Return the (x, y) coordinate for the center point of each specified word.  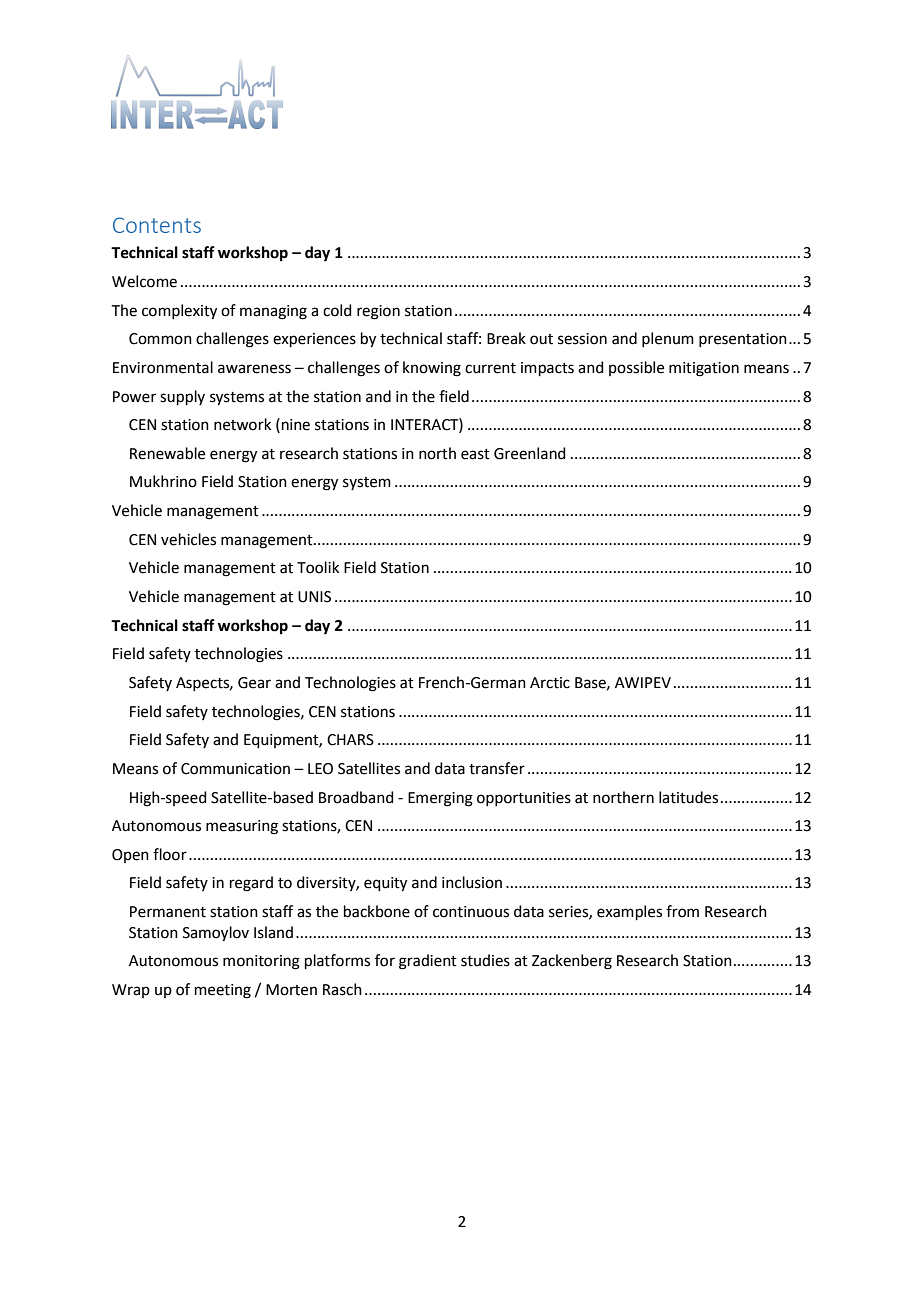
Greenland (530, 453)
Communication (235, 769)
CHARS (350, 740)
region (378, 312)
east (475, 454)
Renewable (167, 453)
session (582, 339)
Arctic (550, 683)
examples (629, 912)
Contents (157, 225)
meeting (223, 991)
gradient (428, 962)
